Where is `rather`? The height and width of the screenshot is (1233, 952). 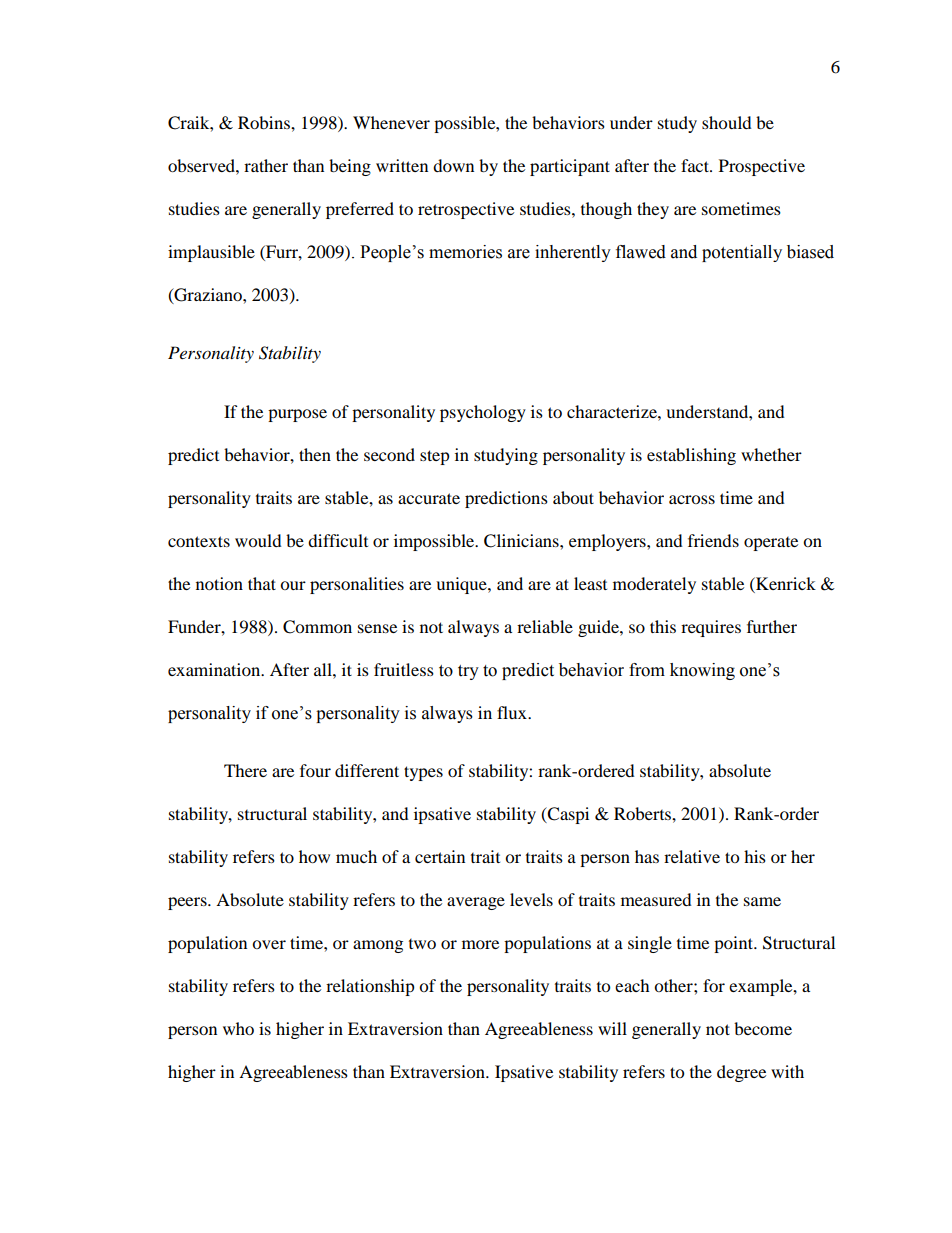 rather is located at coordinates (266, 165).
